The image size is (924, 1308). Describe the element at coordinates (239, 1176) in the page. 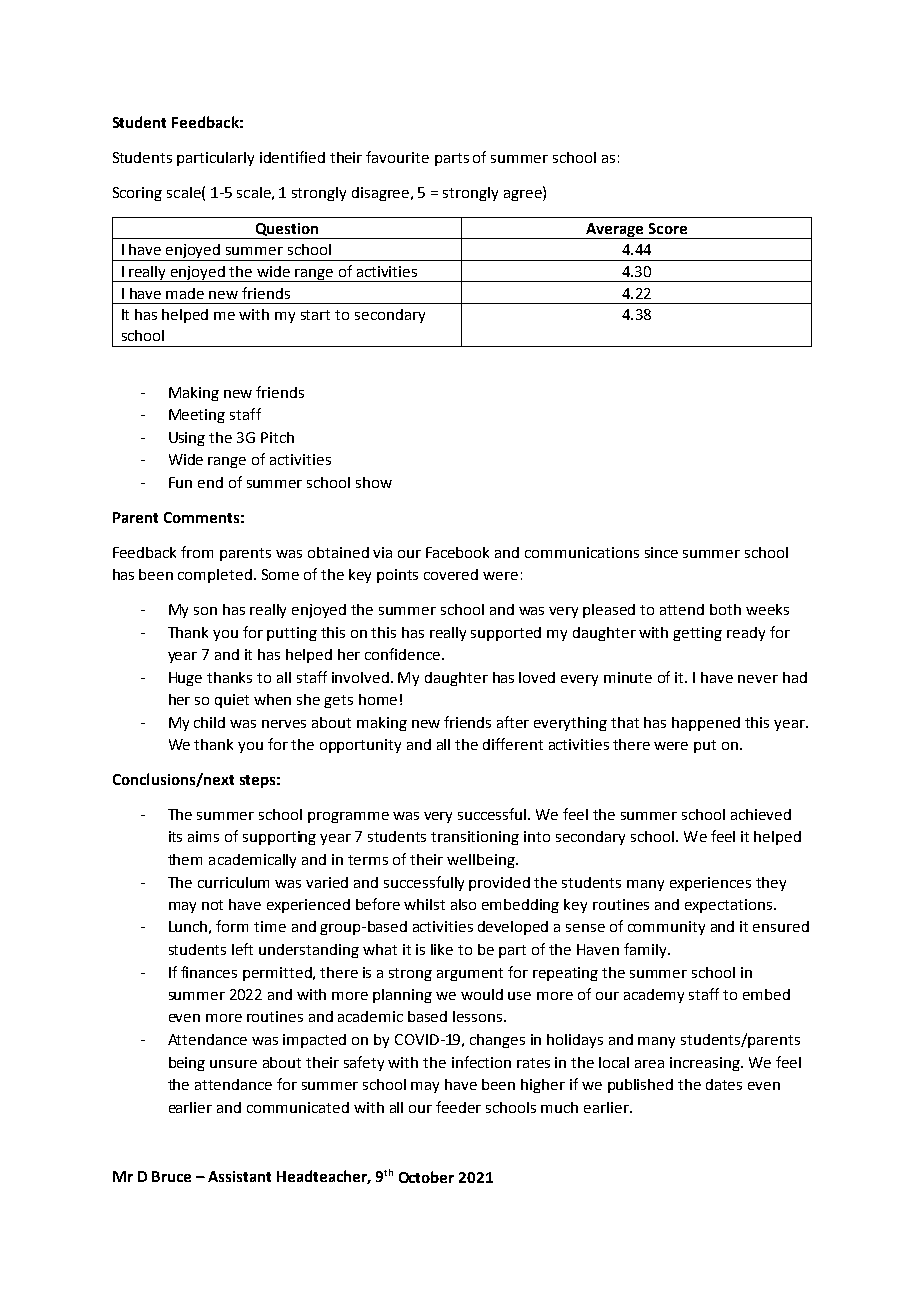

I see `Assistant` at that location.
